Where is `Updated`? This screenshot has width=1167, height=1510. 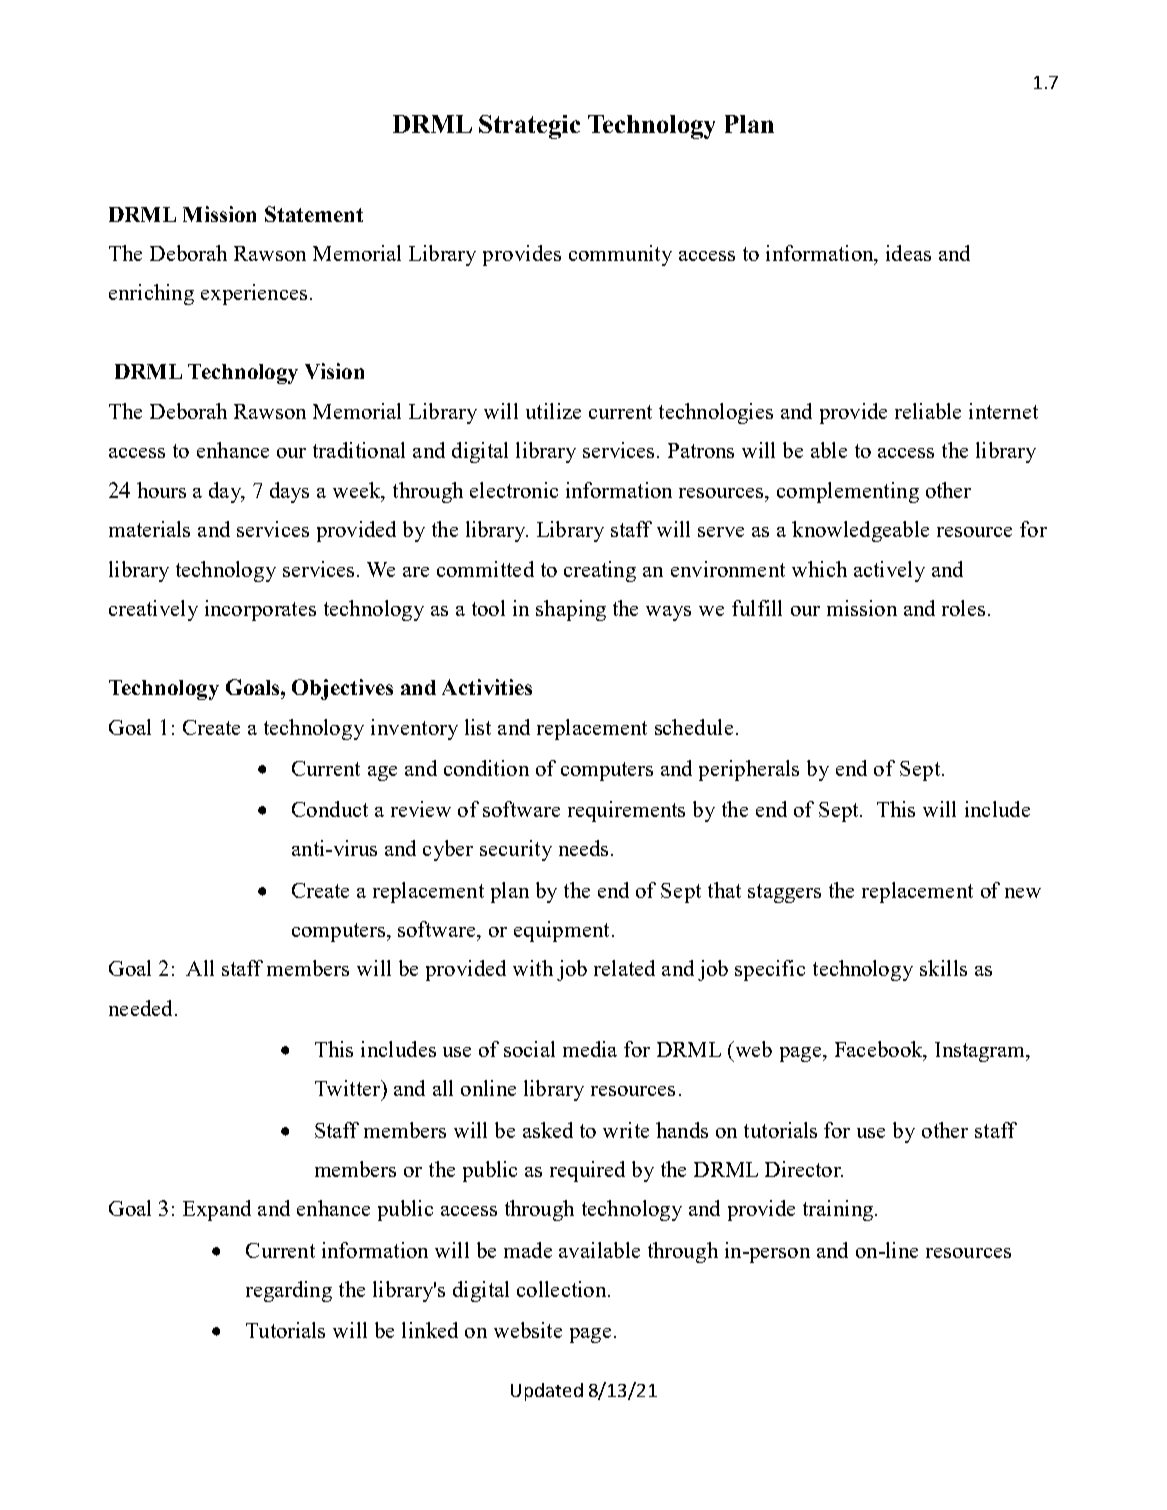 Updated is located at coordinates (547, 1392).
